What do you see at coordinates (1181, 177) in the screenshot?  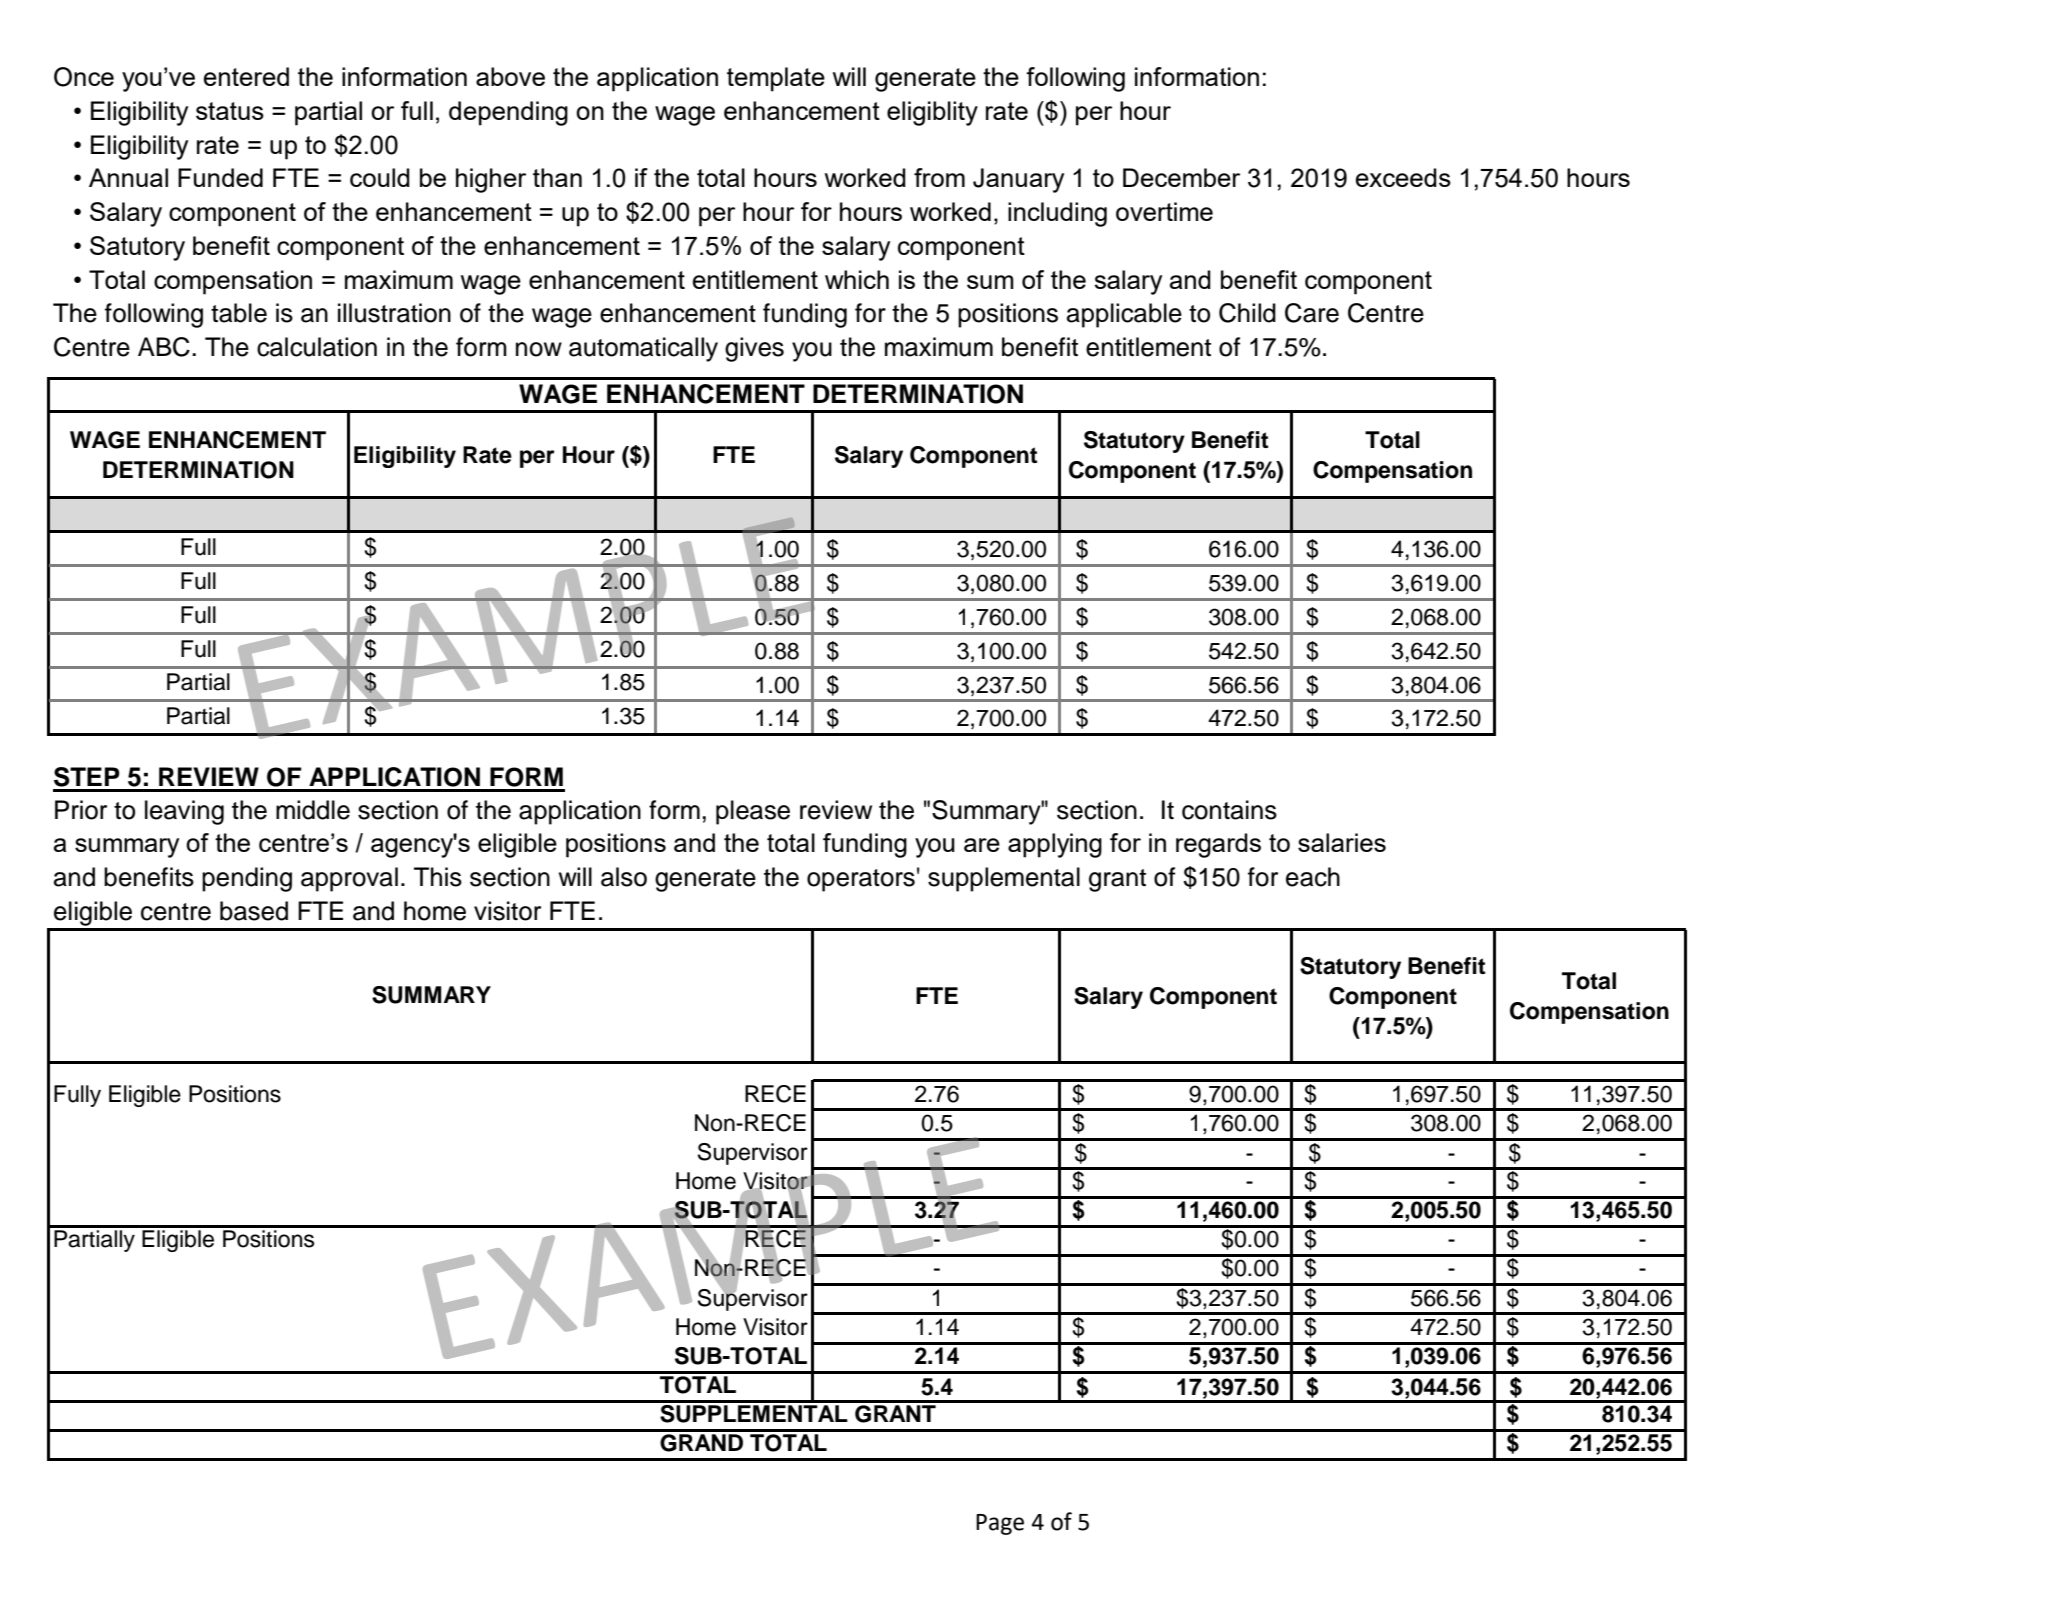 I see `December` at bounding box center [1181, 177].
